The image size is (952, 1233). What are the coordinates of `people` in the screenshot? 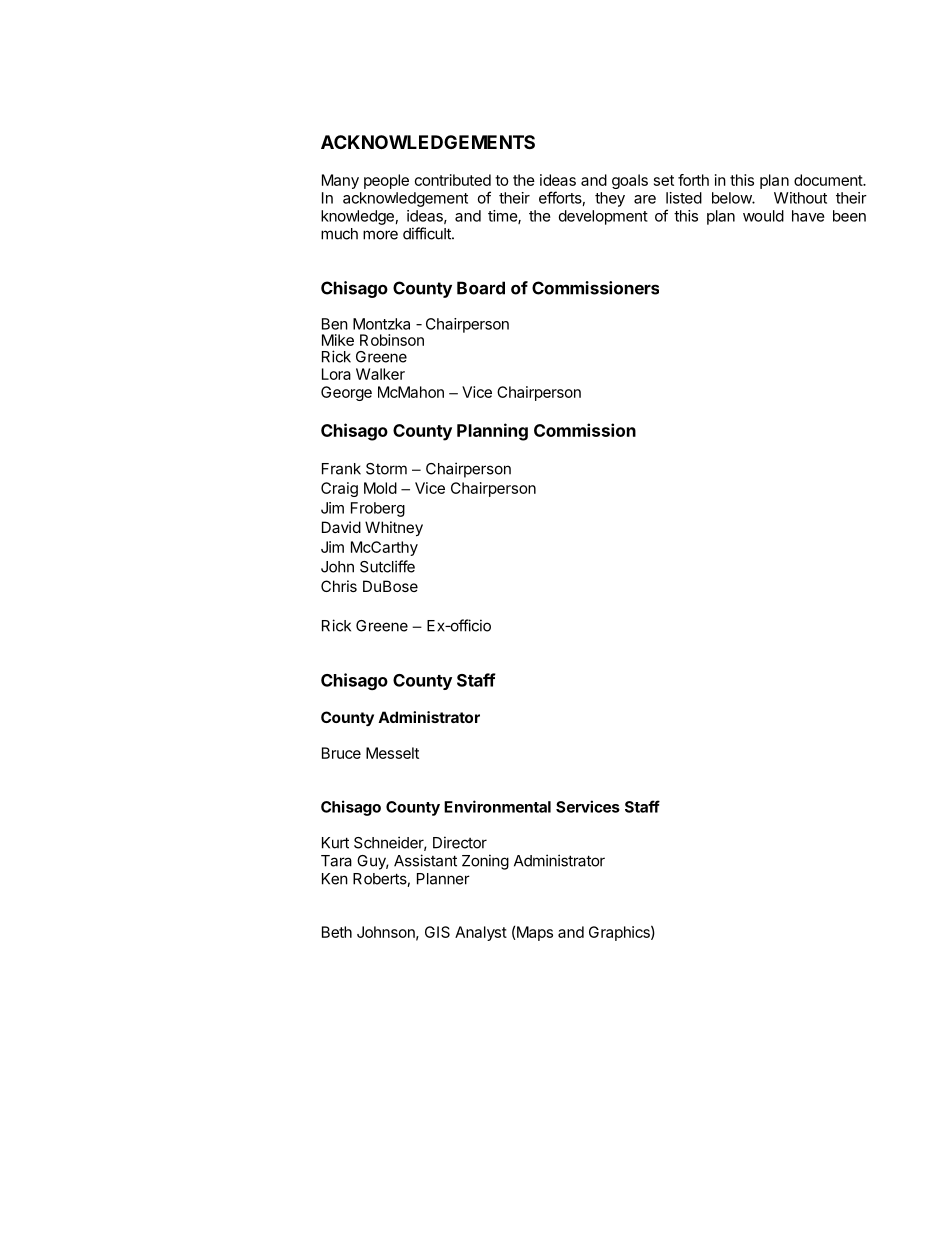 It's located at (386, 181).
